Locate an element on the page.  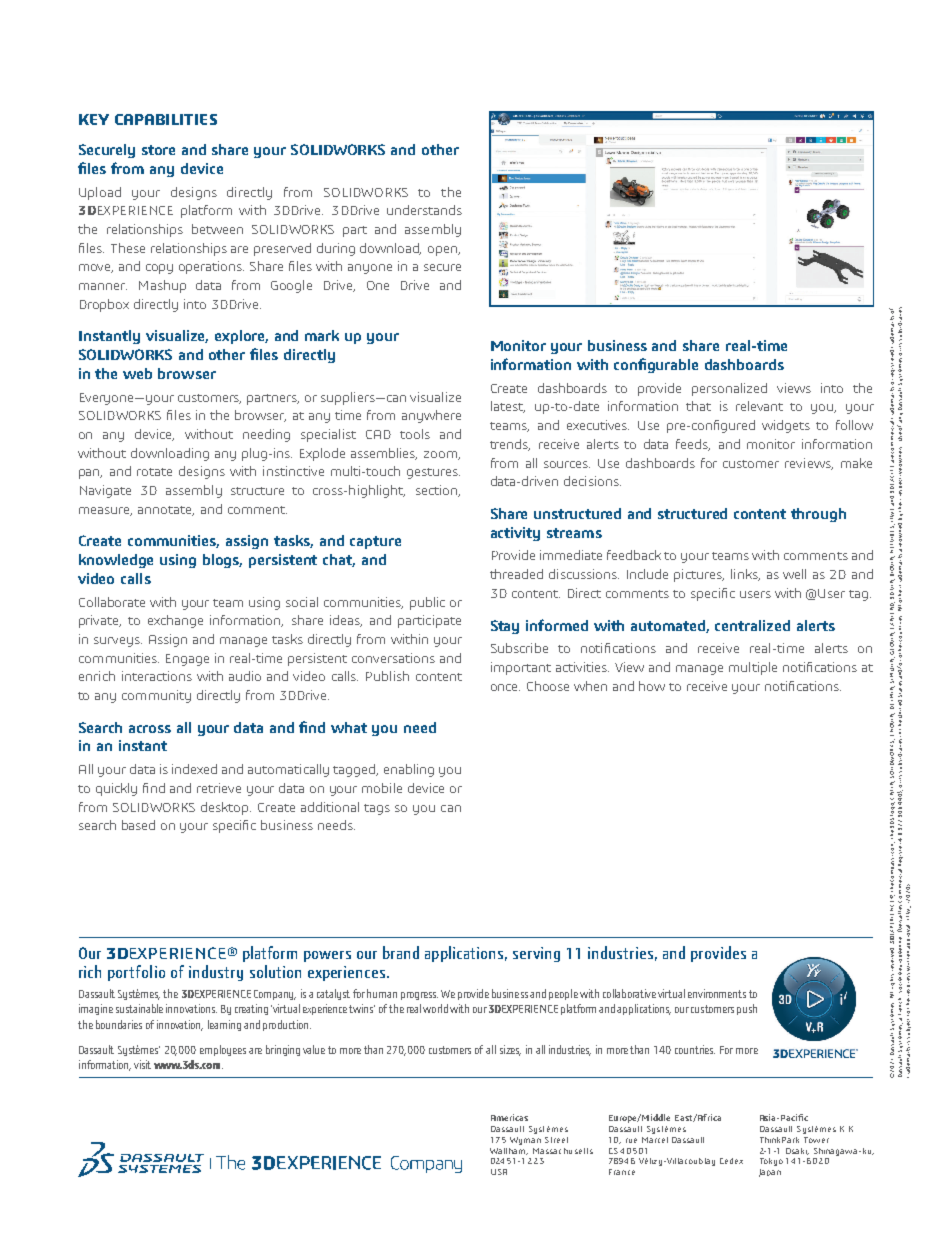
Engage is located at coordinates (187, 660).
